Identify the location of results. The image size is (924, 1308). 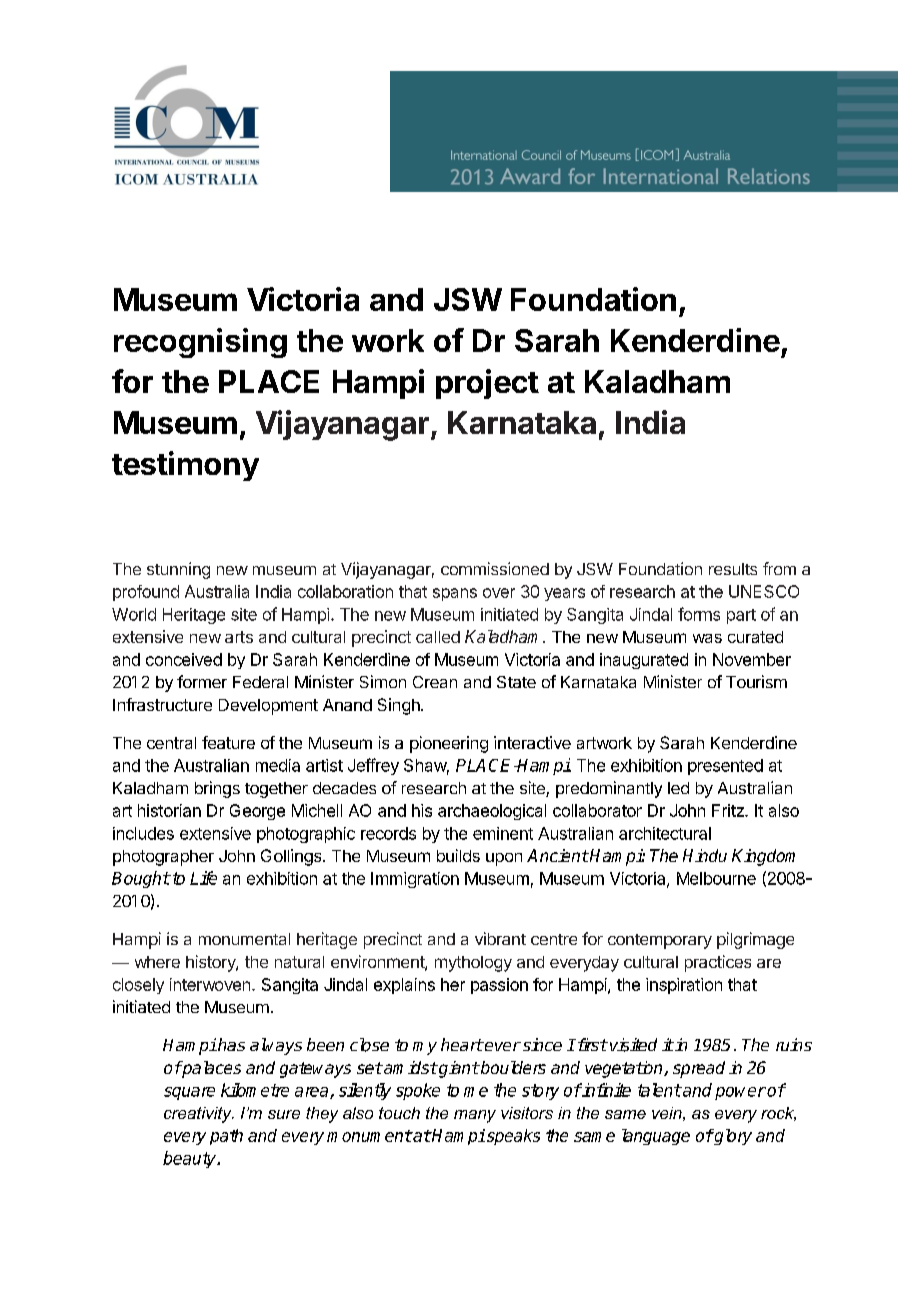
(733, 569).
